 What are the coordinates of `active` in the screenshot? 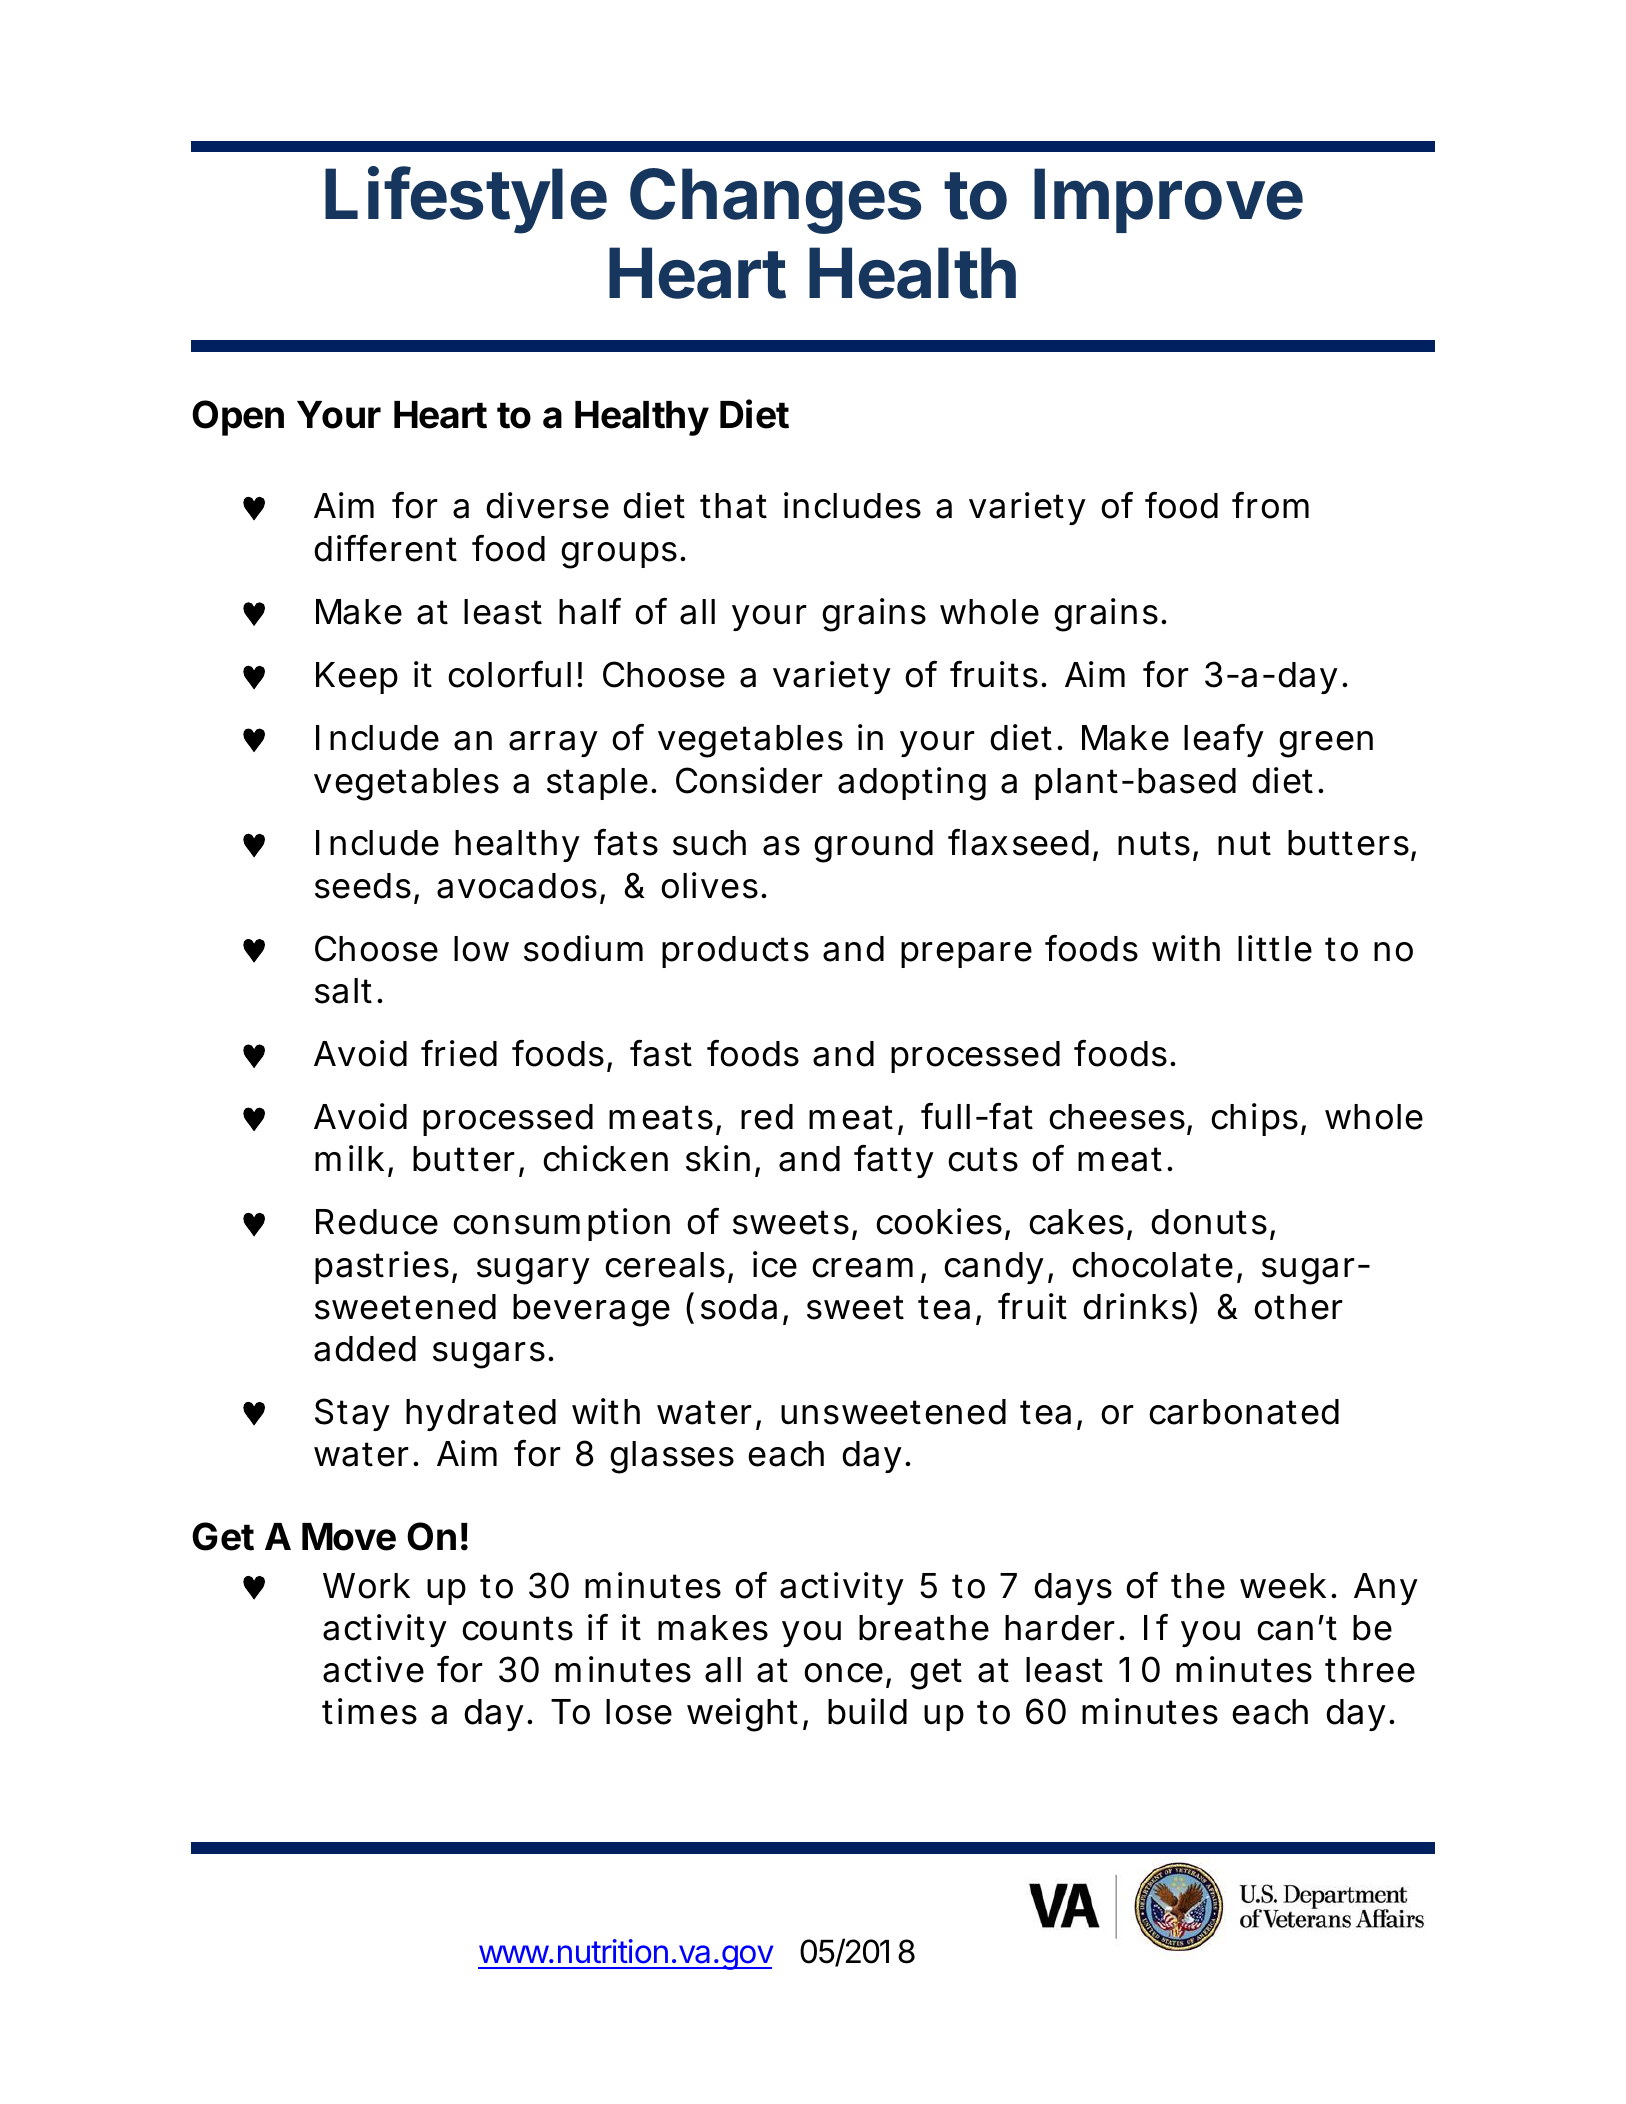 It's located at (373, 1669).
